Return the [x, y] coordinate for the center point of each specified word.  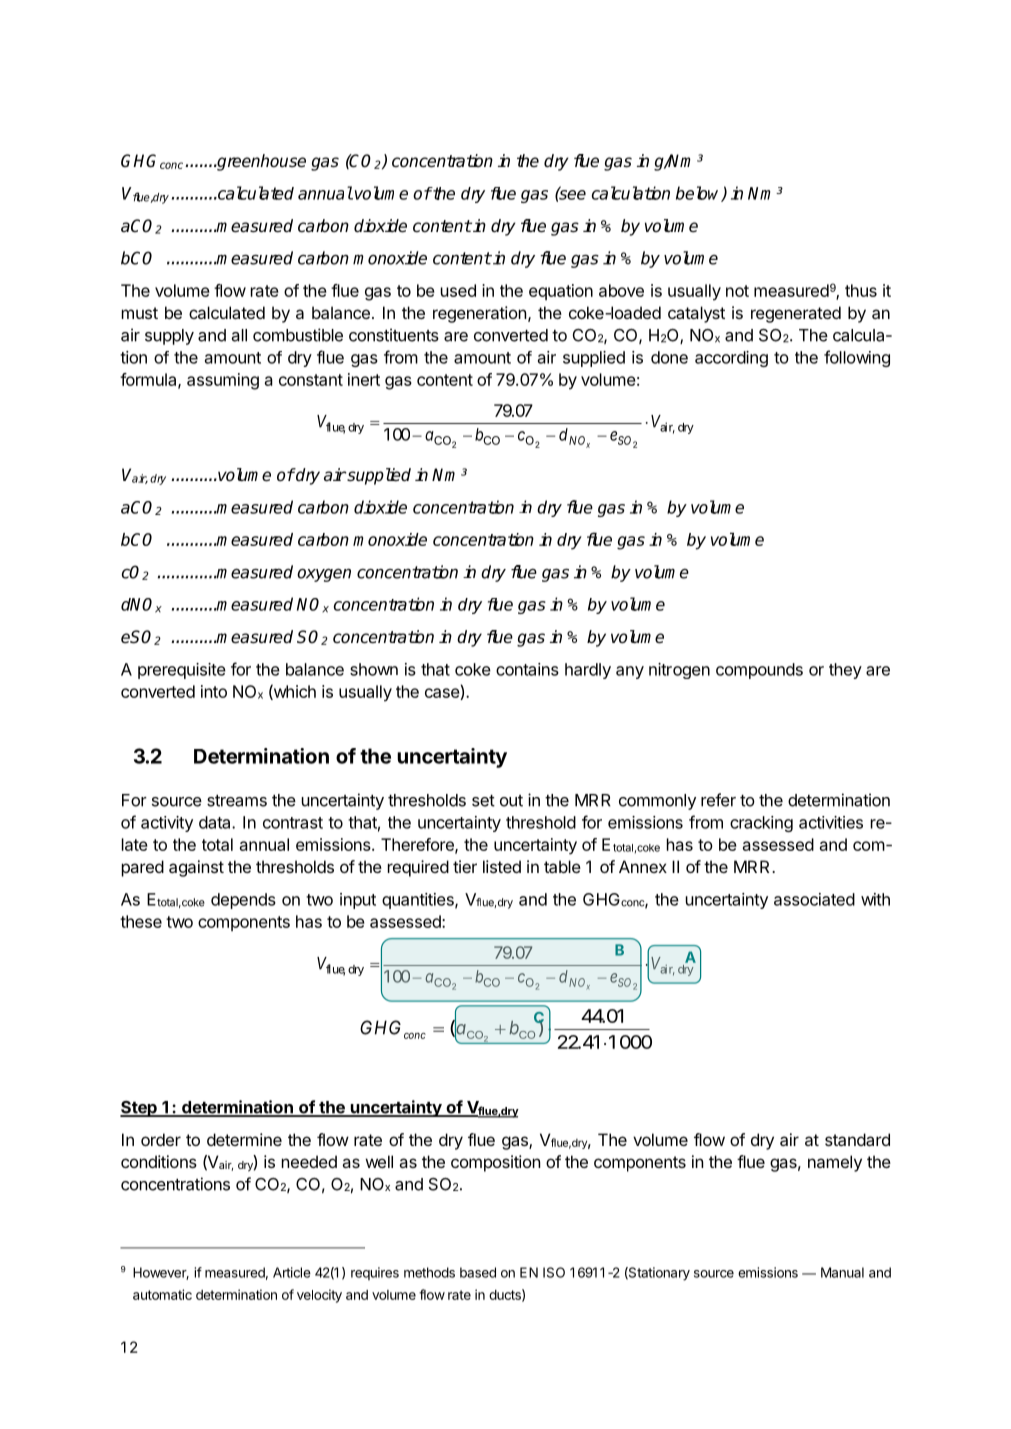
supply [169, 337]
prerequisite [182, 671]
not [737, 291]
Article [292, 1272]
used [458, 290]
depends [243, 901]
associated [814, 899]
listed [502, 866]
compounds [759, 671]
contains [527, 669]
